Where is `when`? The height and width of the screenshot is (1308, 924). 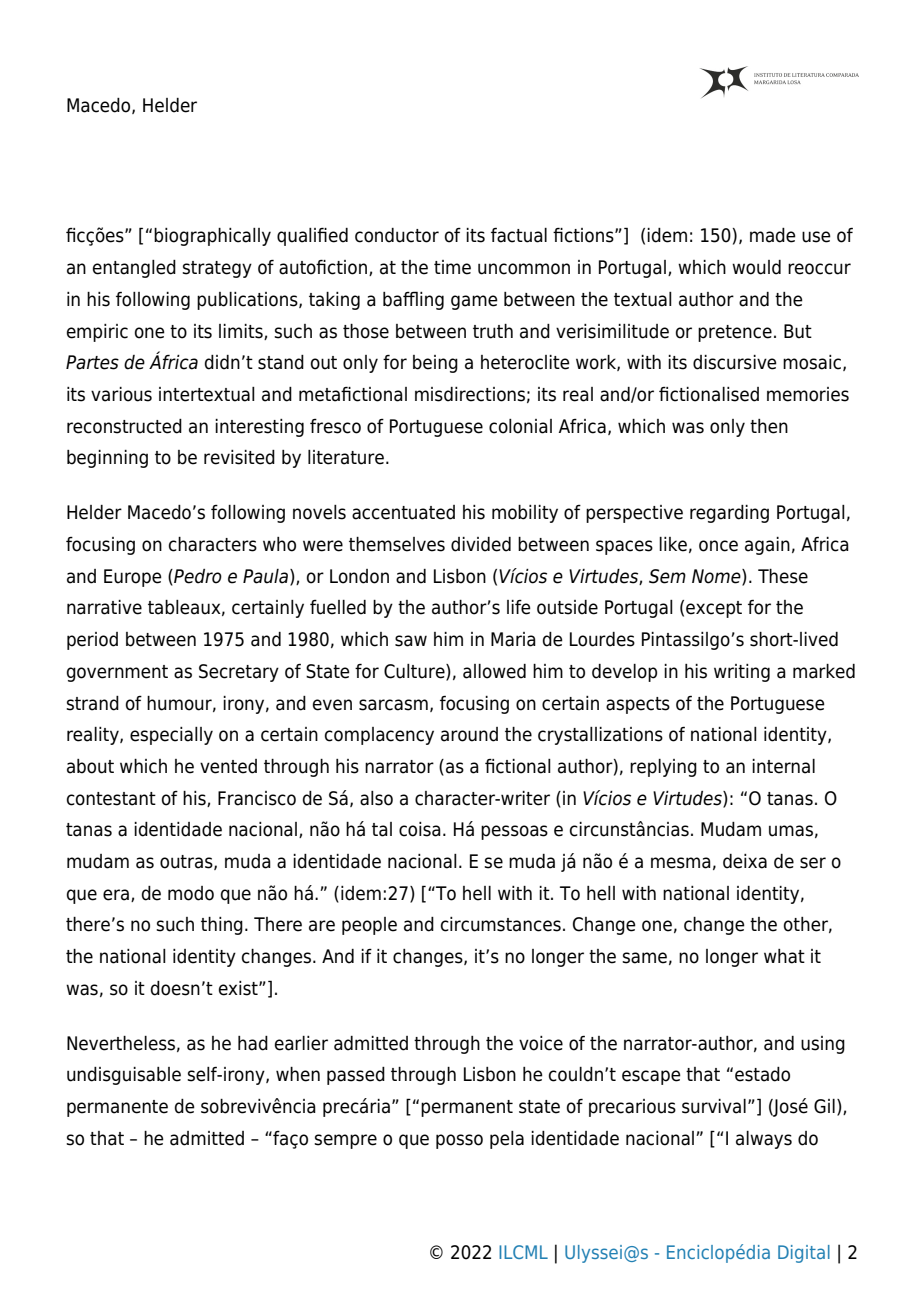 when is located at coordinates (298, 1074).
